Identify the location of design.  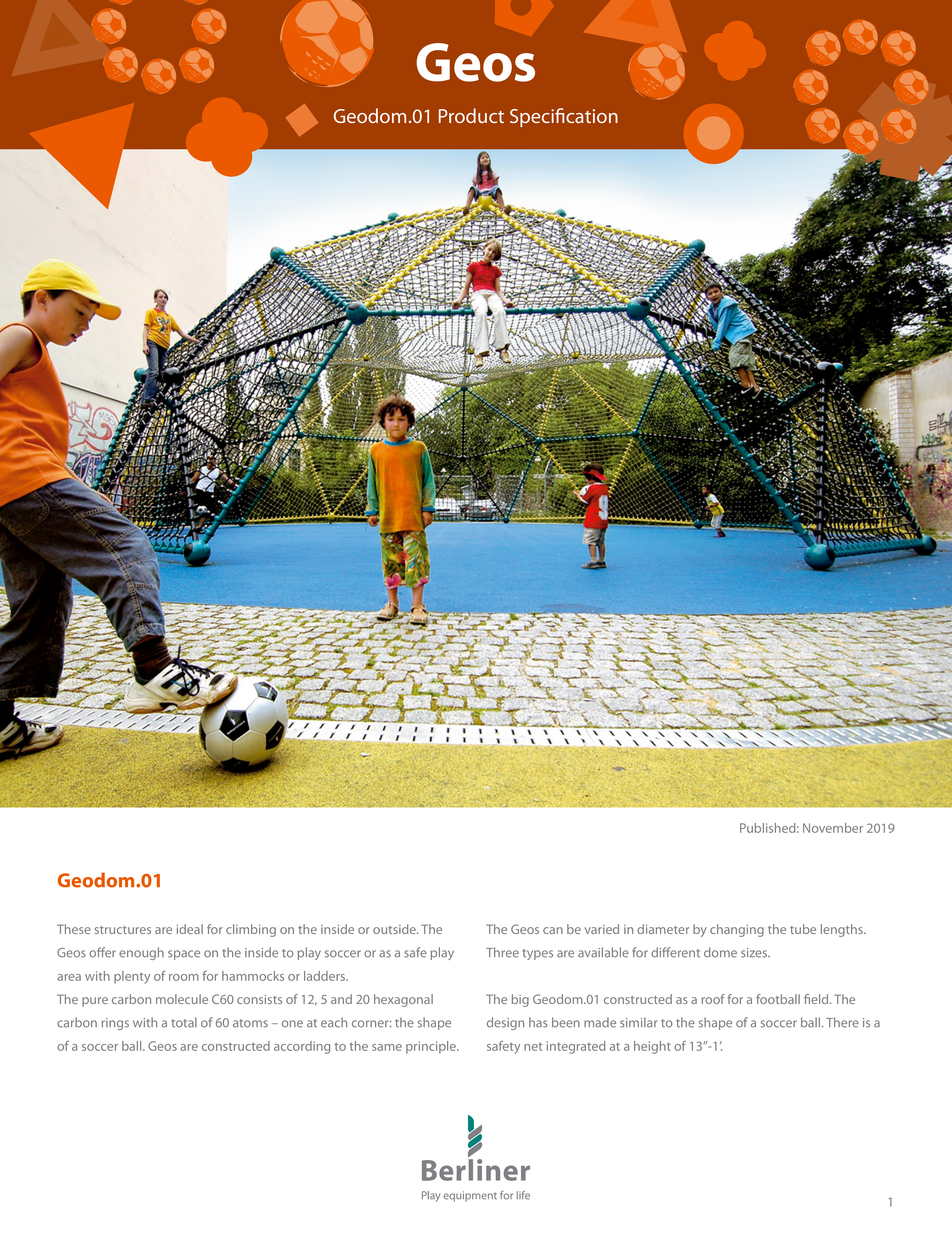
(505, 1023).
